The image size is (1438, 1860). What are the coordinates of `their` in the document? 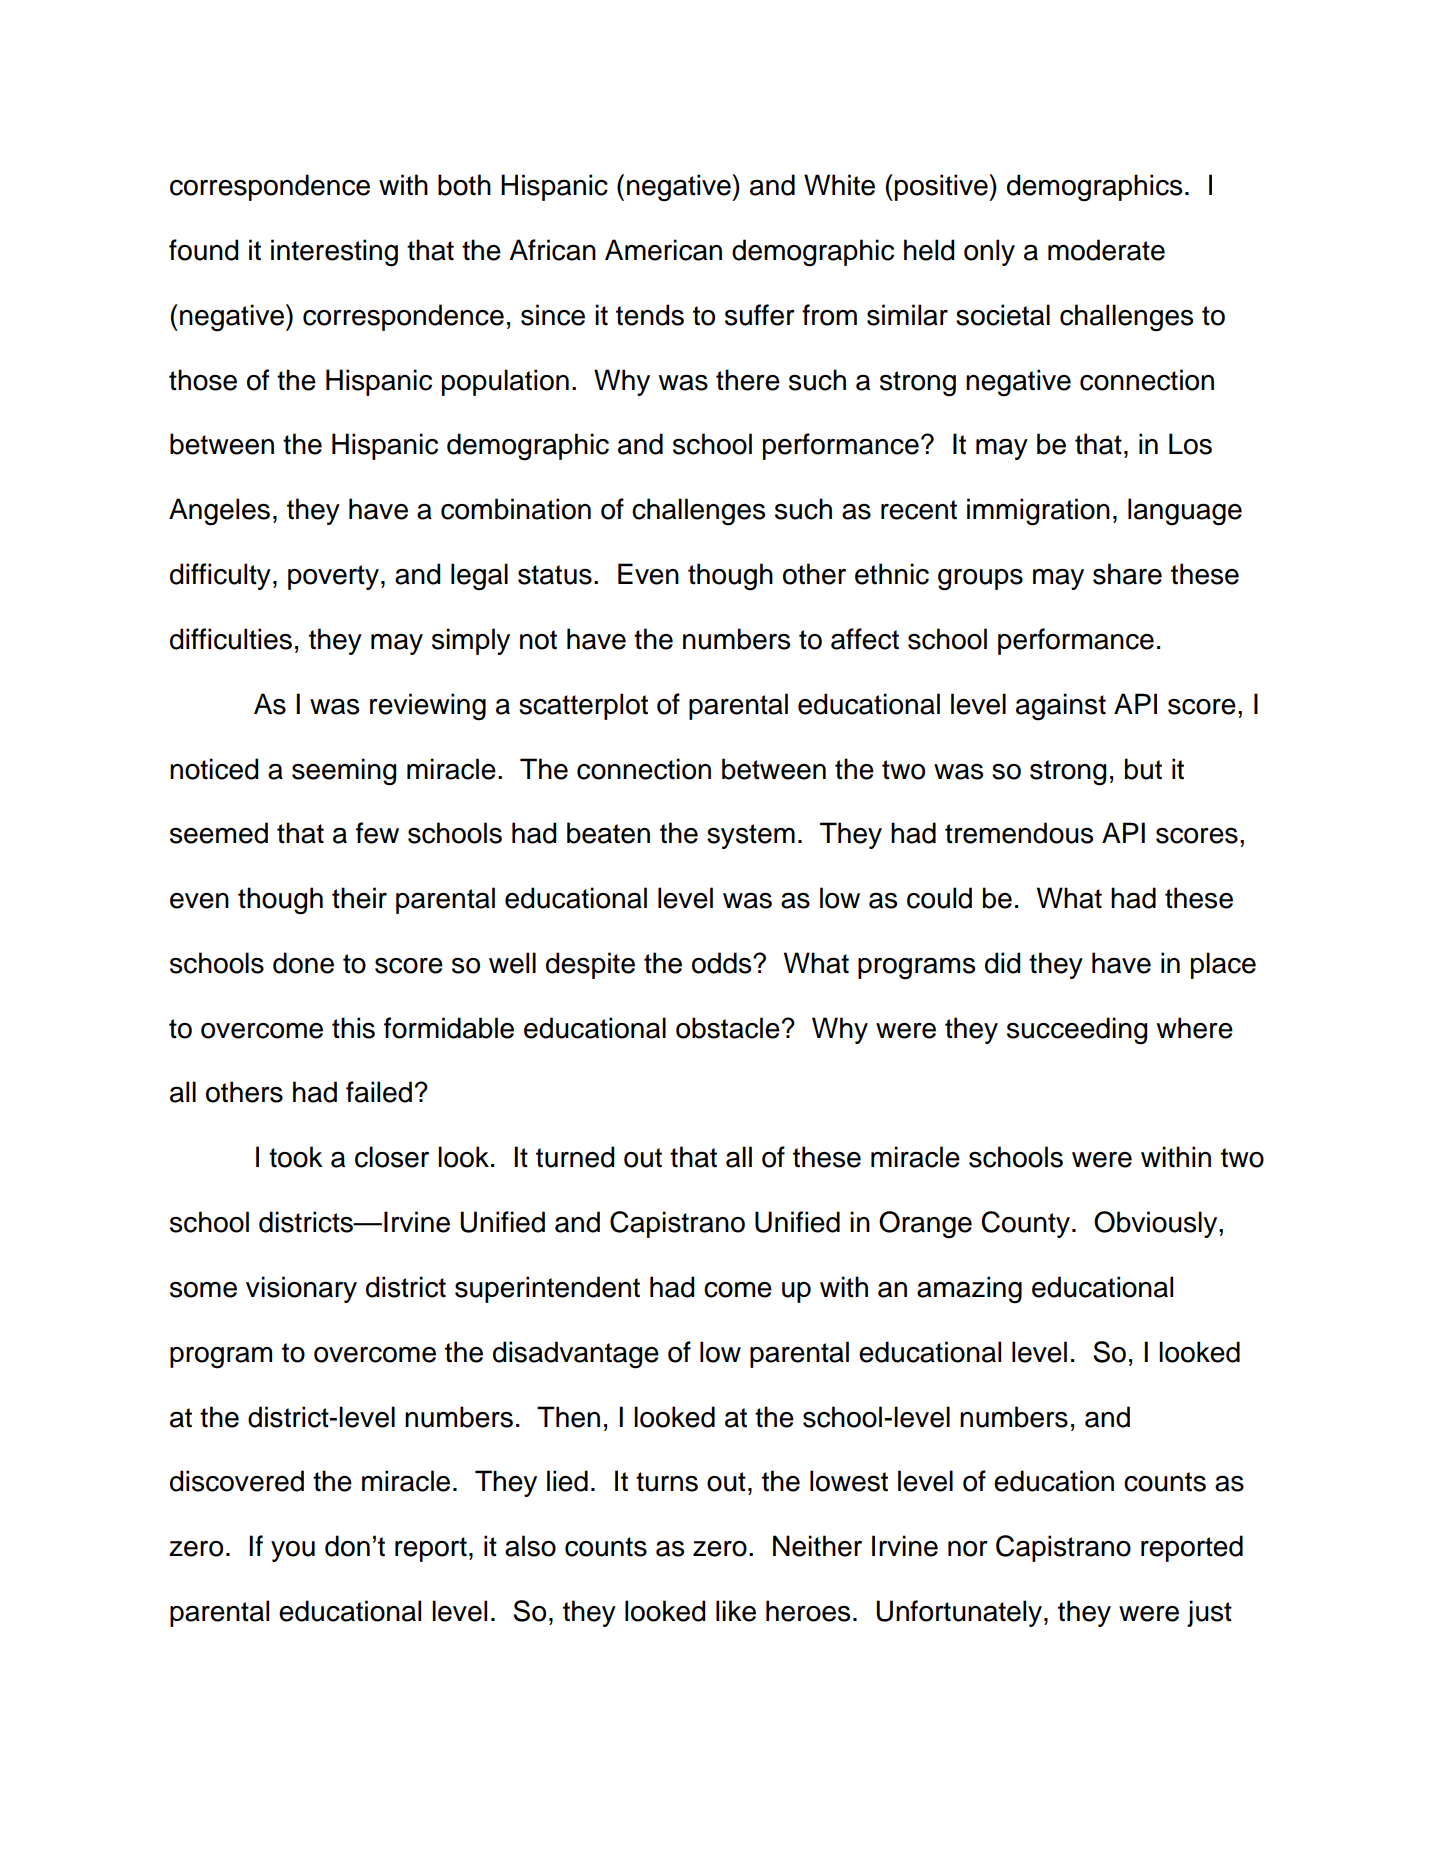 It's located at (359, 898).
